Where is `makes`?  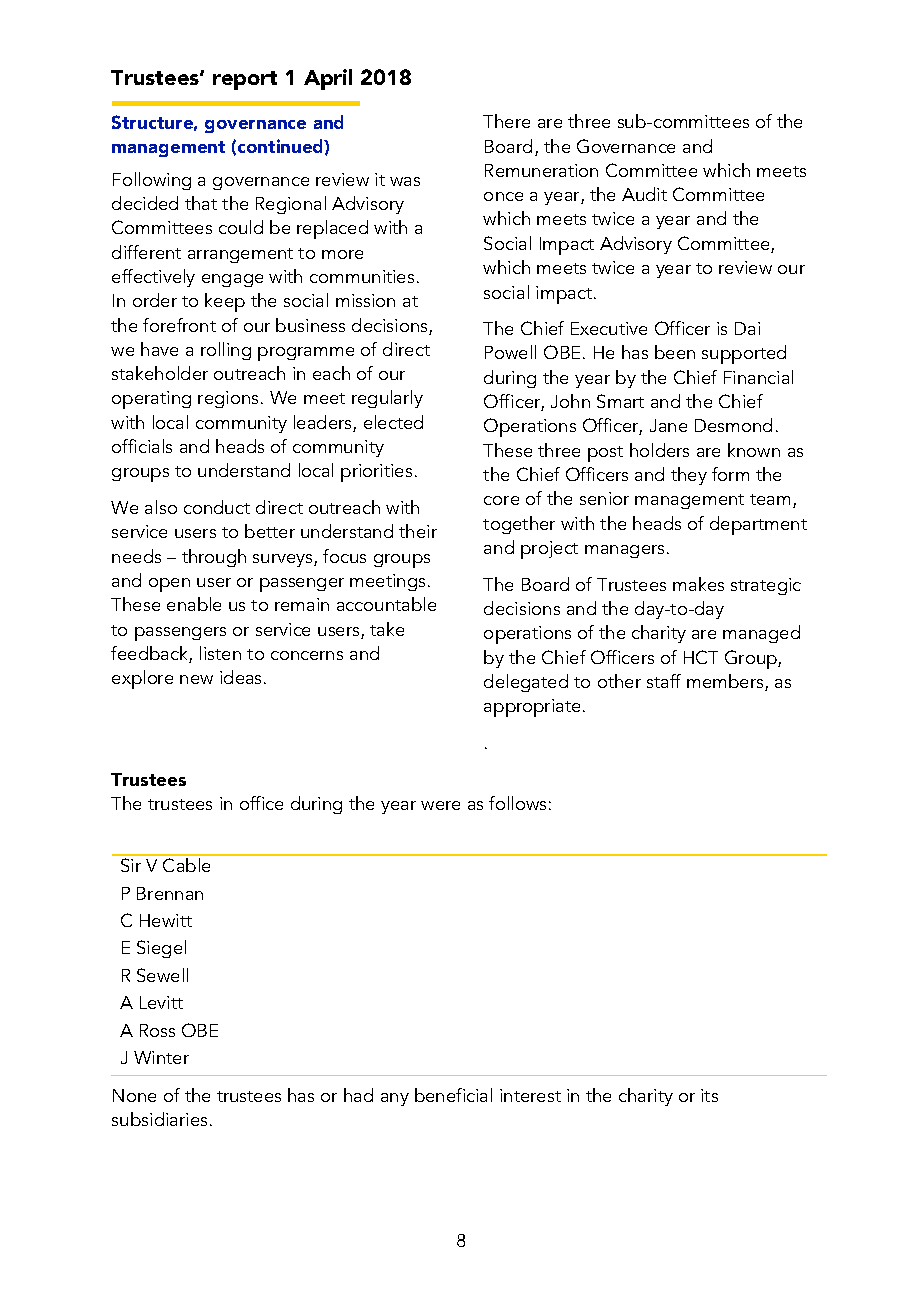 makes is located at coordinates (698, 584).
